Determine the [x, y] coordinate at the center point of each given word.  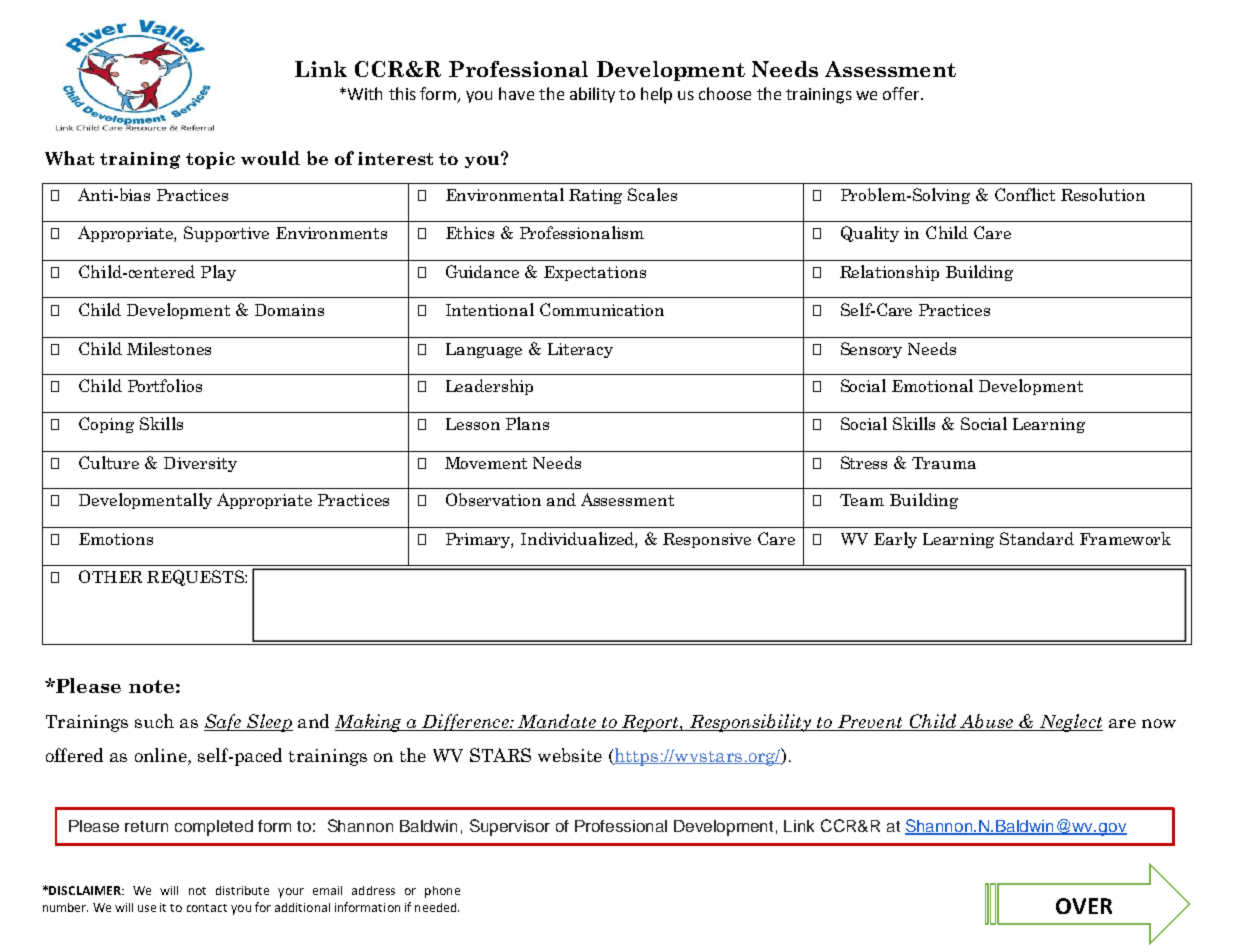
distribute [242, 890]
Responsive [707, 540]
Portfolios [165, 385]
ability [592, 95]
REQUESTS [196, 578]
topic [210, 160]
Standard [1037, 538]
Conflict [1025, 194]
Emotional [932, 385]
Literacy [580, 350]
